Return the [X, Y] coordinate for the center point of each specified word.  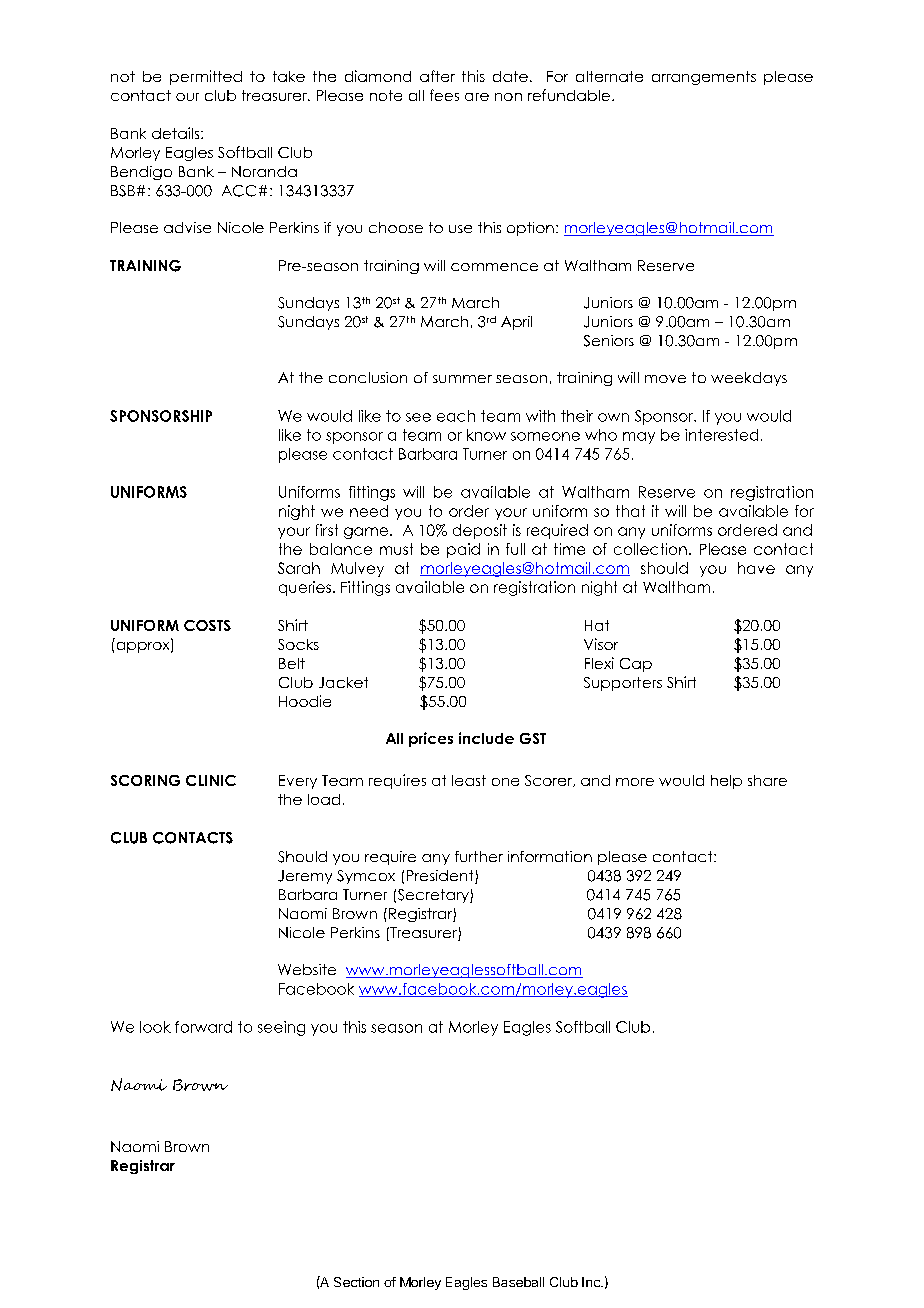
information [550, 856]
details [177, 133]
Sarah [299, 568]
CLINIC [211, 780]
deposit [480, 531]
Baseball [518, 1282]
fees [444, 95]
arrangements [704, 78]
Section [356, 1282]
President [441, 877]
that [630, 511]
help [726, 782]
